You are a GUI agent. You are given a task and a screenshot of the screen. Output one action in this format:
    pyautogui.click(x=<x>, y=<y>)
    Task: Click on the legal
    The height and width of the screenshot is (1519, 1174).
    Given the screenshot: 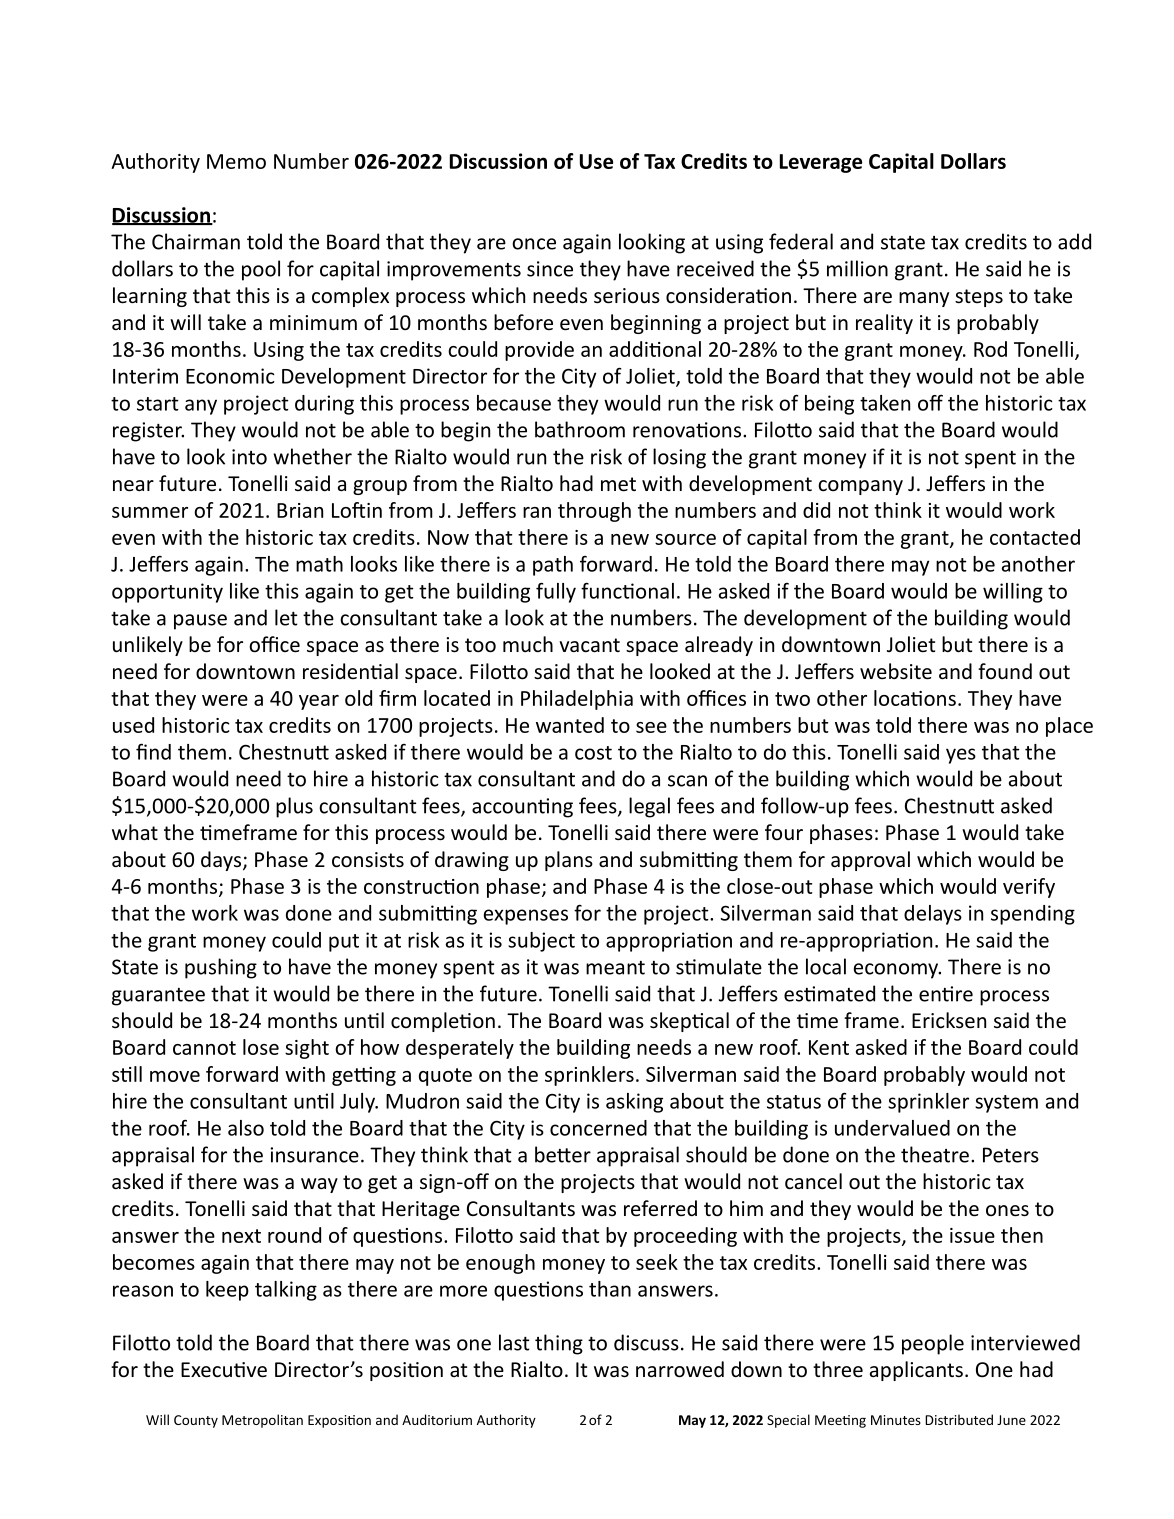 What is the action you would take?
    pyautogui.click(x=649, y=807)
